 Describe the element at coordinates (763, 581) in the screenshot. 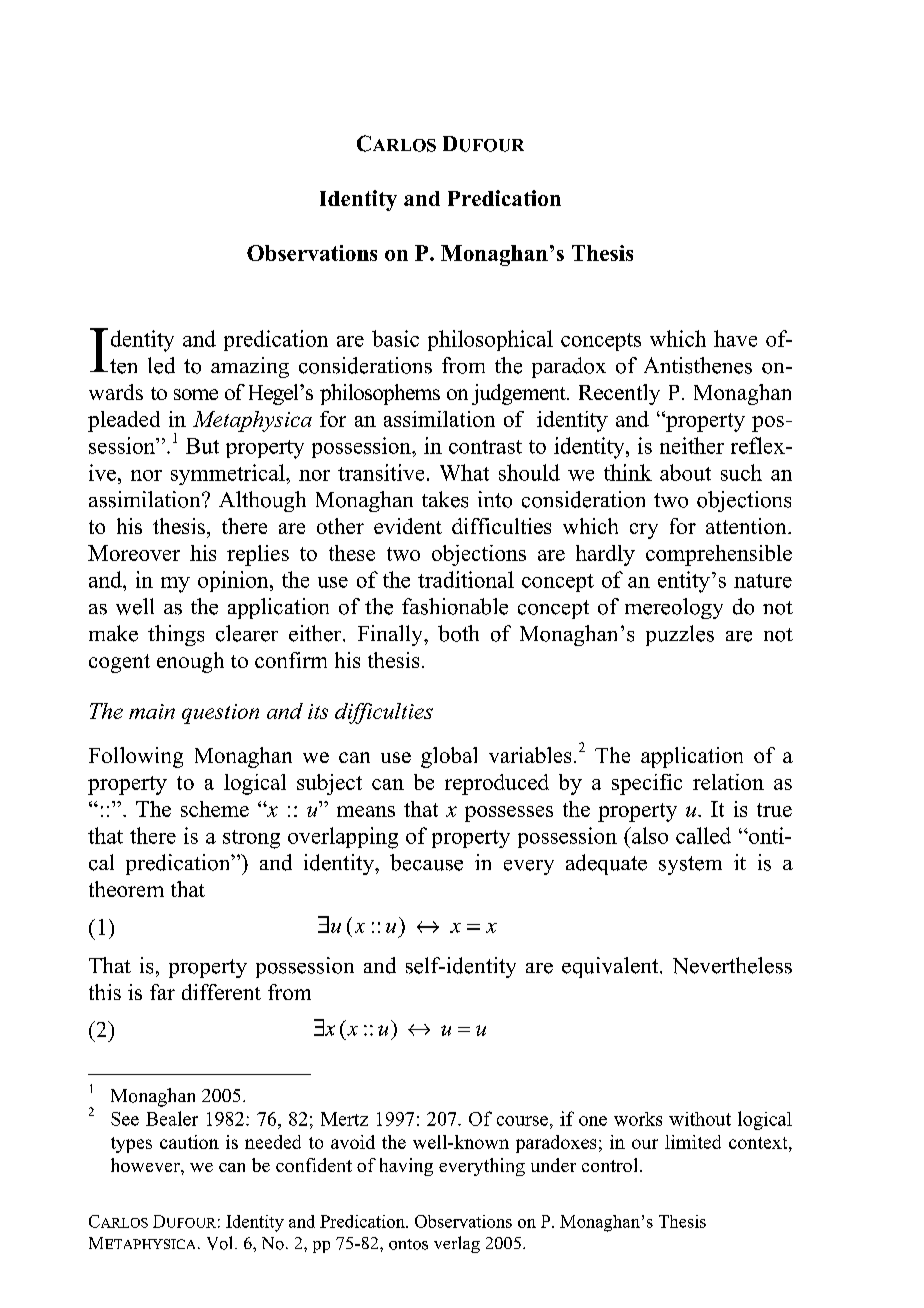

I see `nature` at that location.
